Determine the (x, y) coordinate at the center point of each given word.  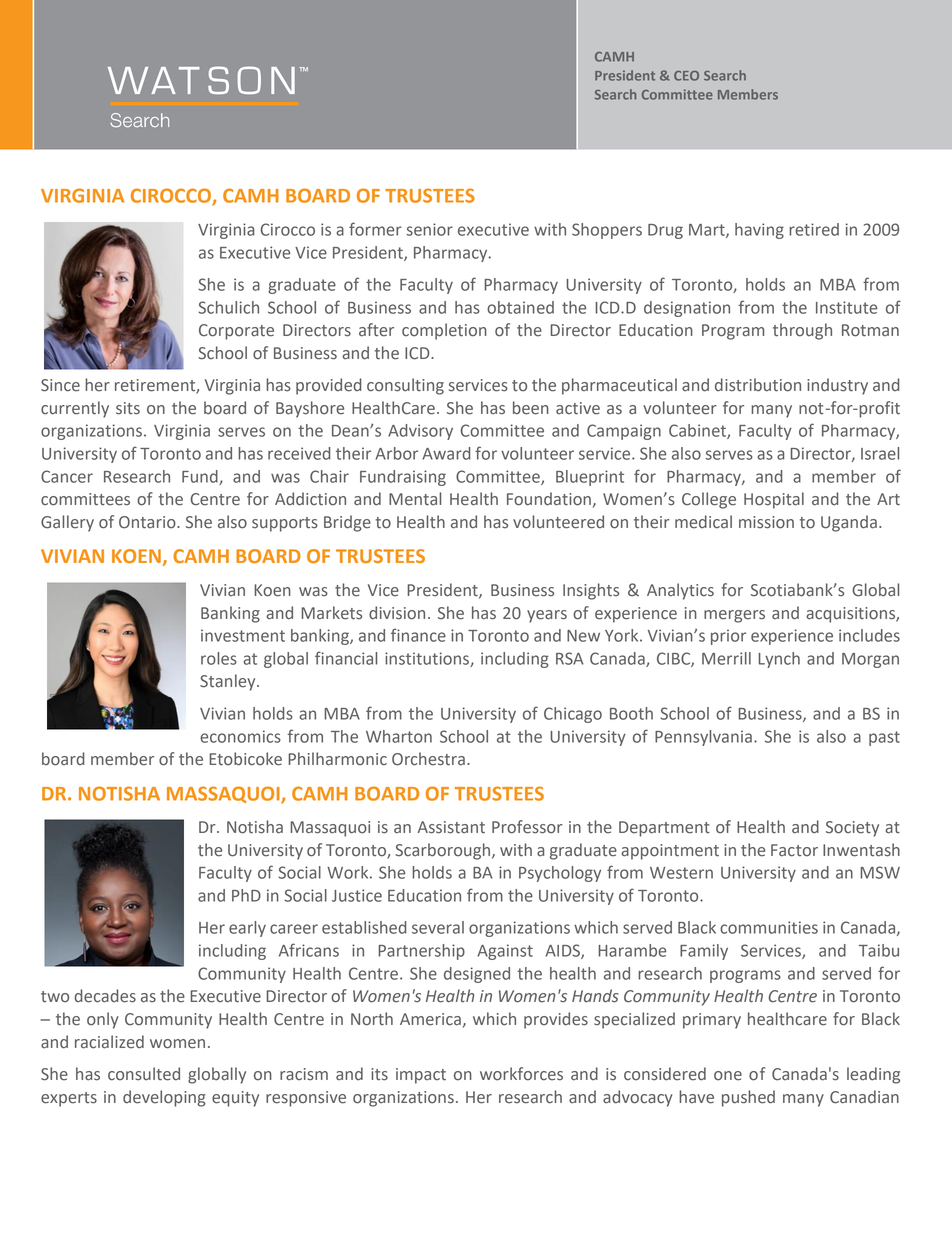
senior (430, 229)
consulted (144, 1074)
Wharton (399, 736)
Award (446, 453)
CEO (686, 76)
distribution (758, 385)
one (728, 1076)
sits (128, 408)
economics (240, 736)
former (375, 229)
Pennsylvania (703, 738)
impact (421, 1076)
